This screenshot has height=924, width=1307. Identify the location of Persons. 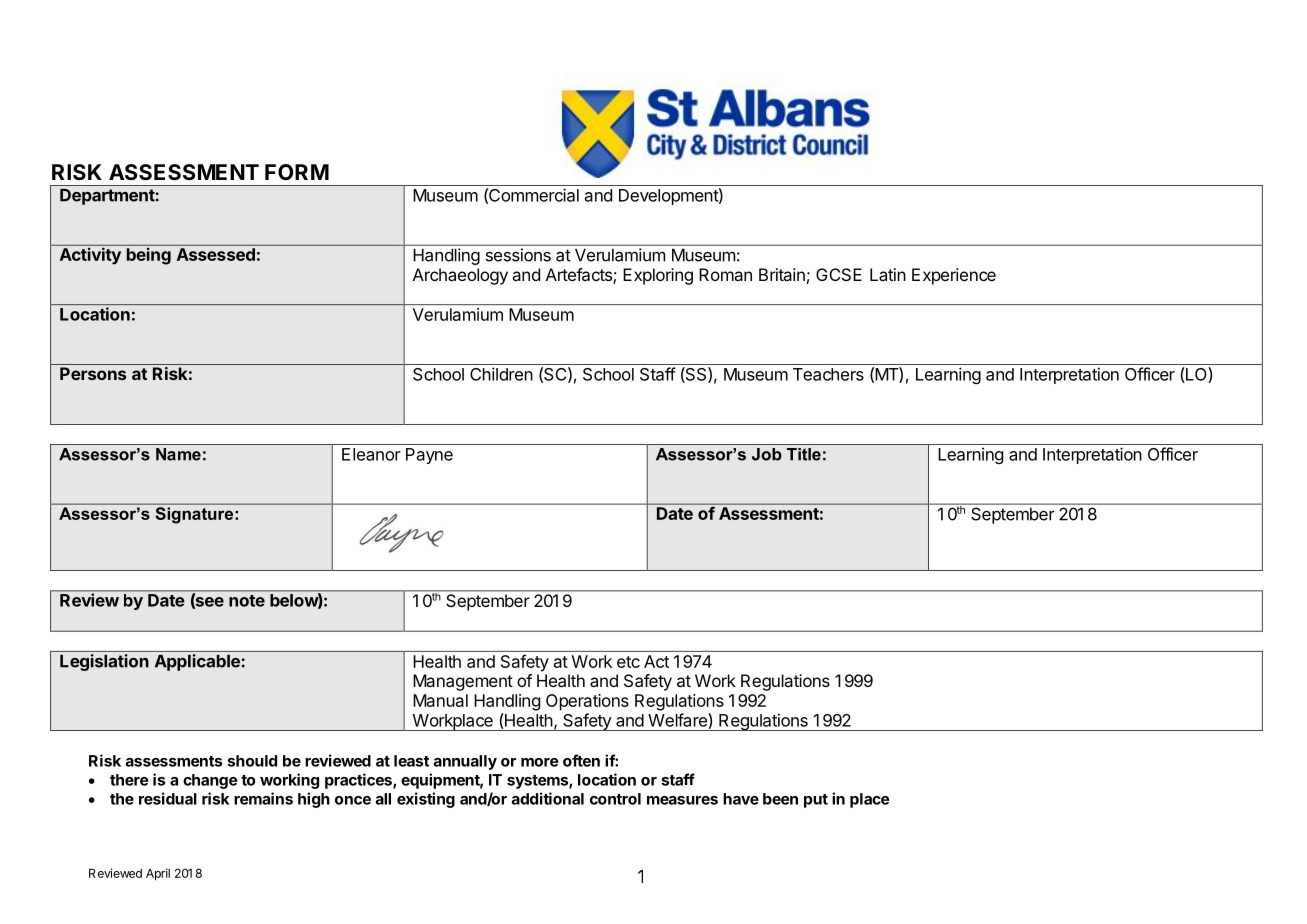
(93, 373).
